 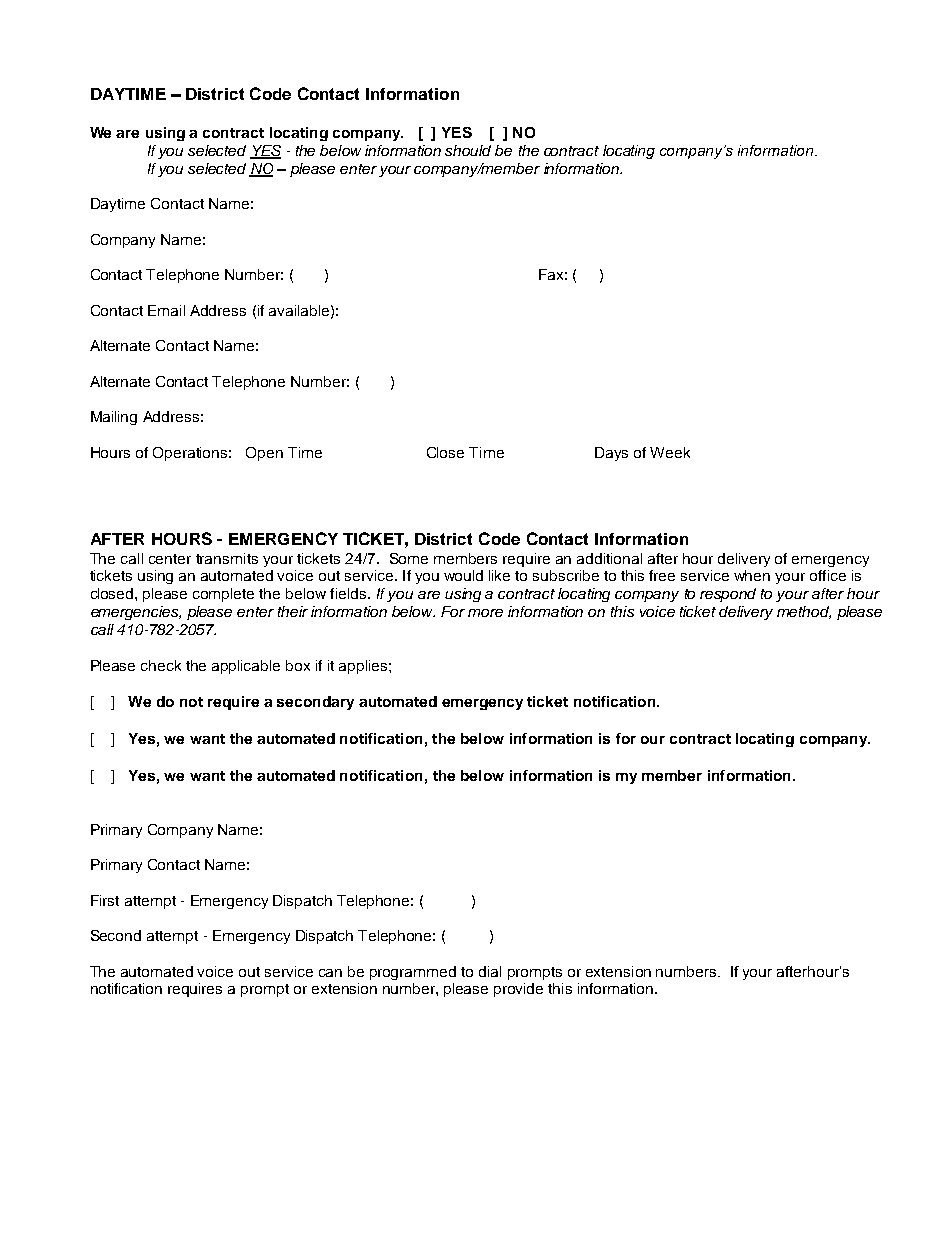 What do you see at coordinates (611, 454) in the screenshot?
I see `Days` at bounding box center [611, 454].
